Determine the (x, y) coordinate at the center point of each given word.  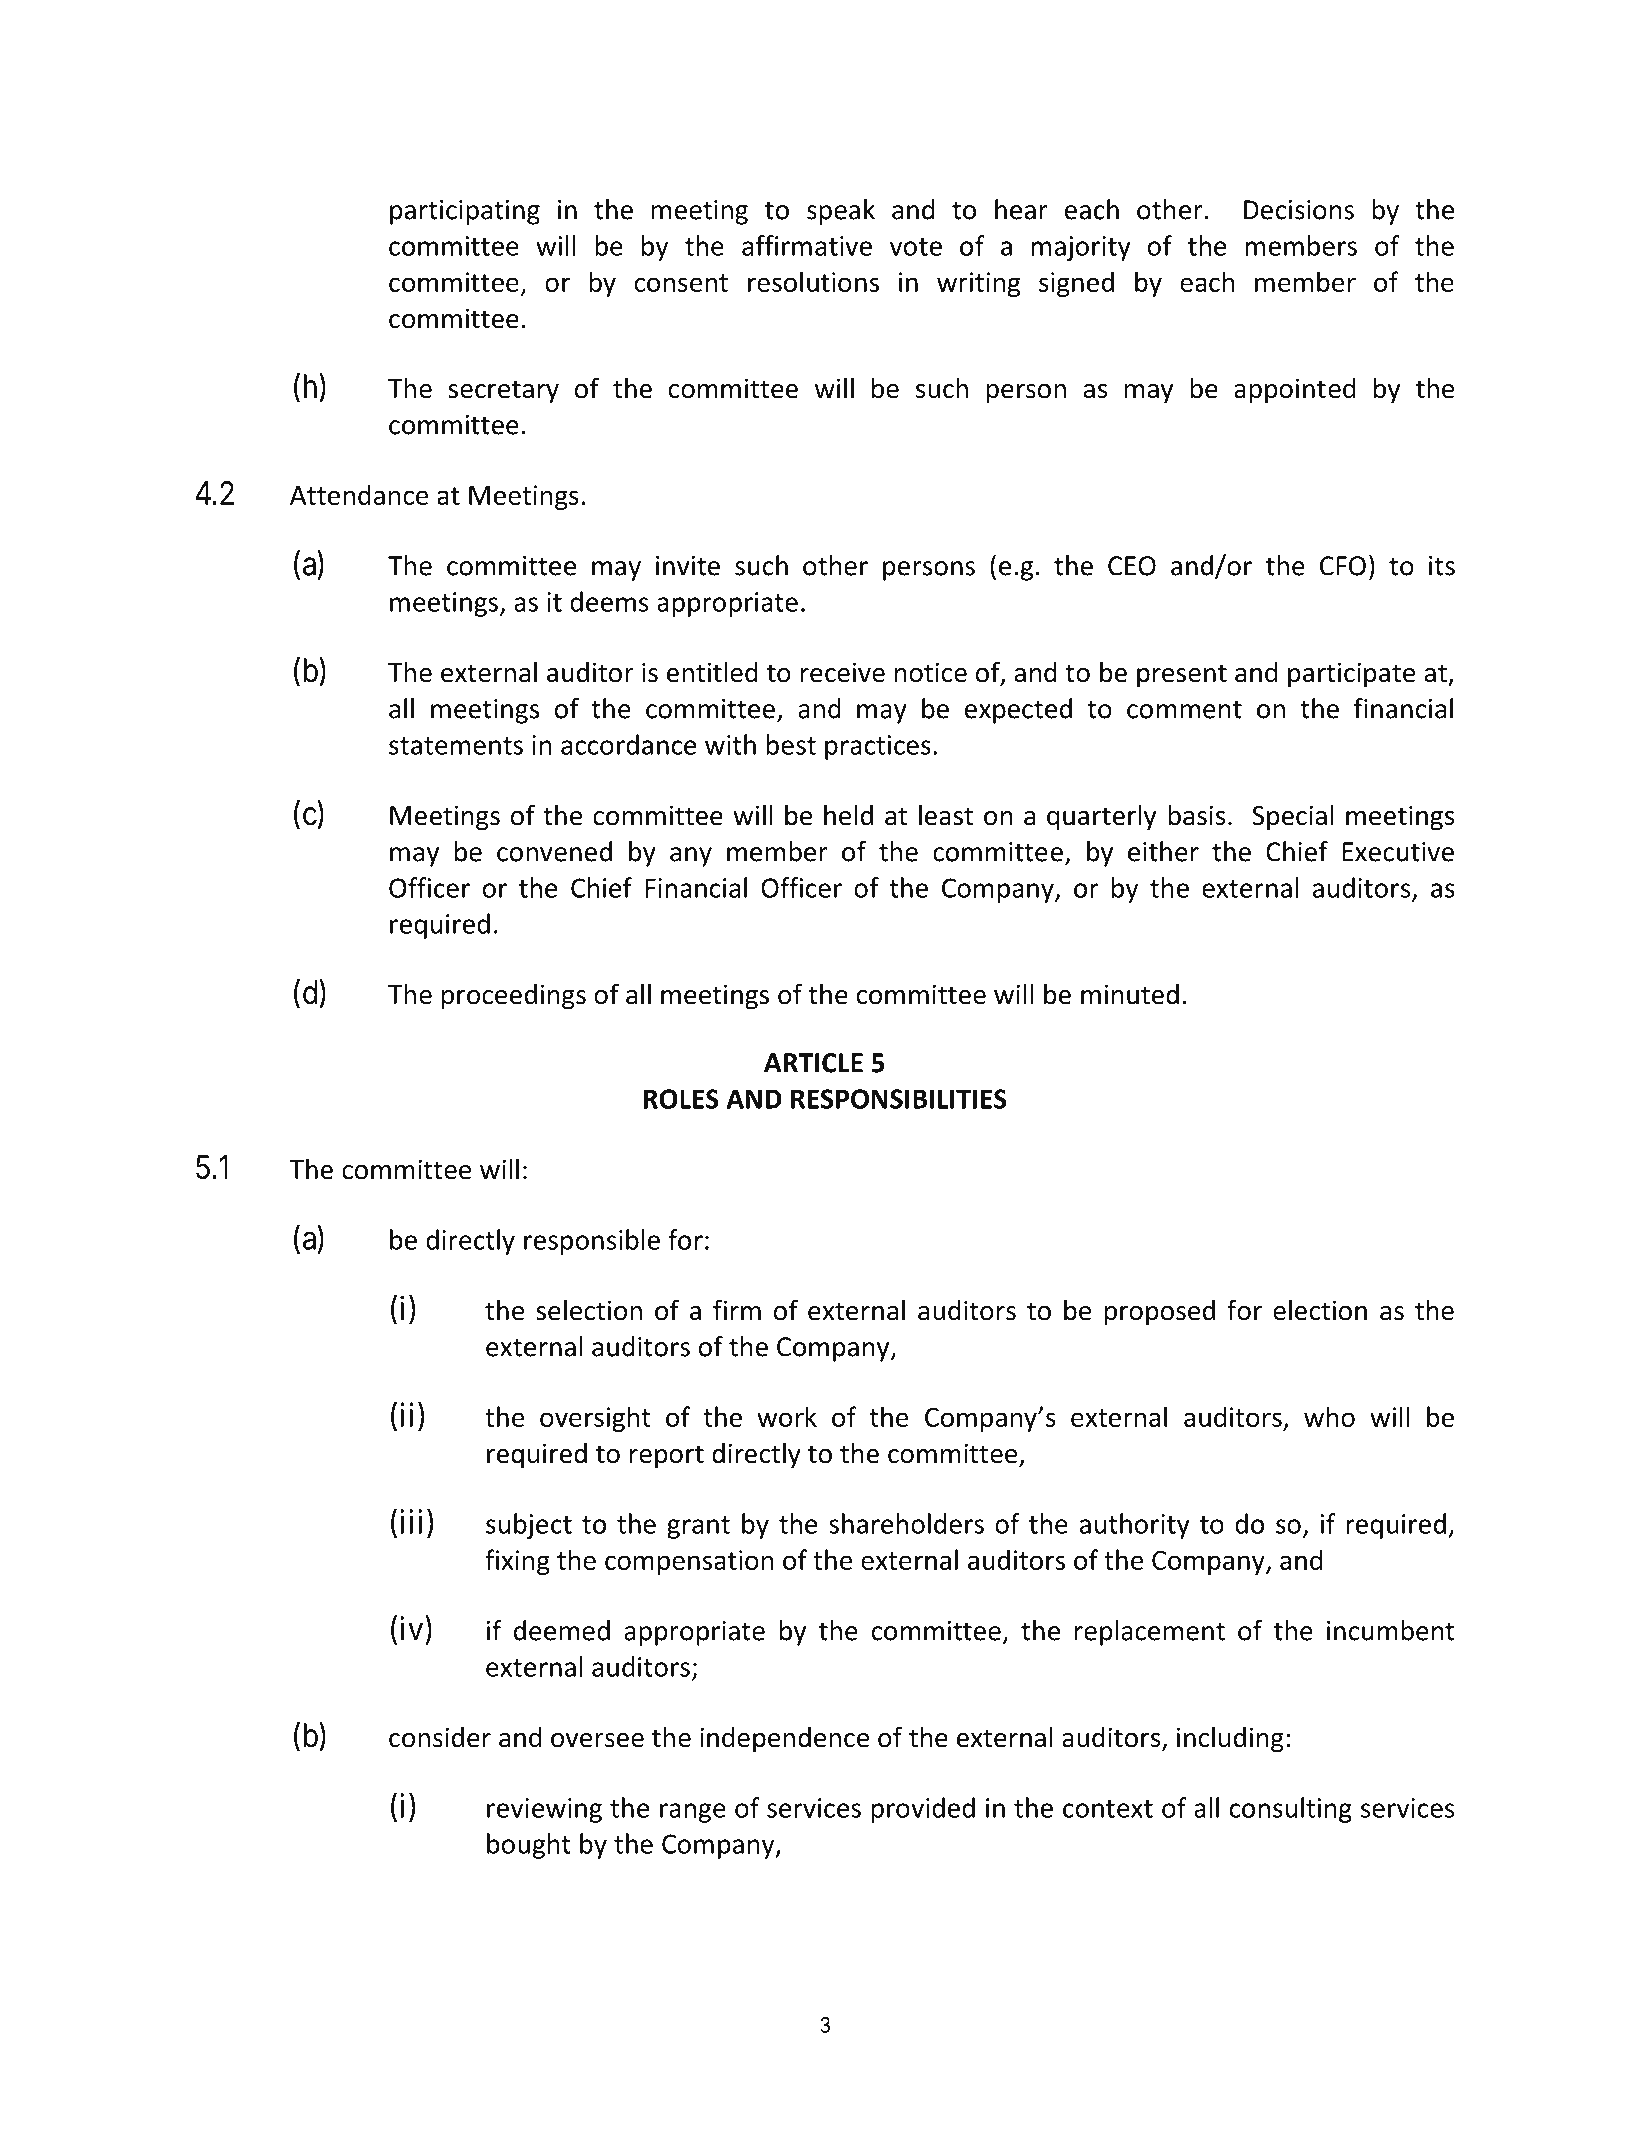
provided (923, 1810)
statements (456, 746)
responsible (592, 1242)
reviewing (544, 1810)
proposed (1160, 1313)
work (787, 1416)
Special (1293, 817)
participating (465, 212)
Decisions (1299, 210)
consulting (1291, 1810)
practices (878, 747)
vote (916, 247)
